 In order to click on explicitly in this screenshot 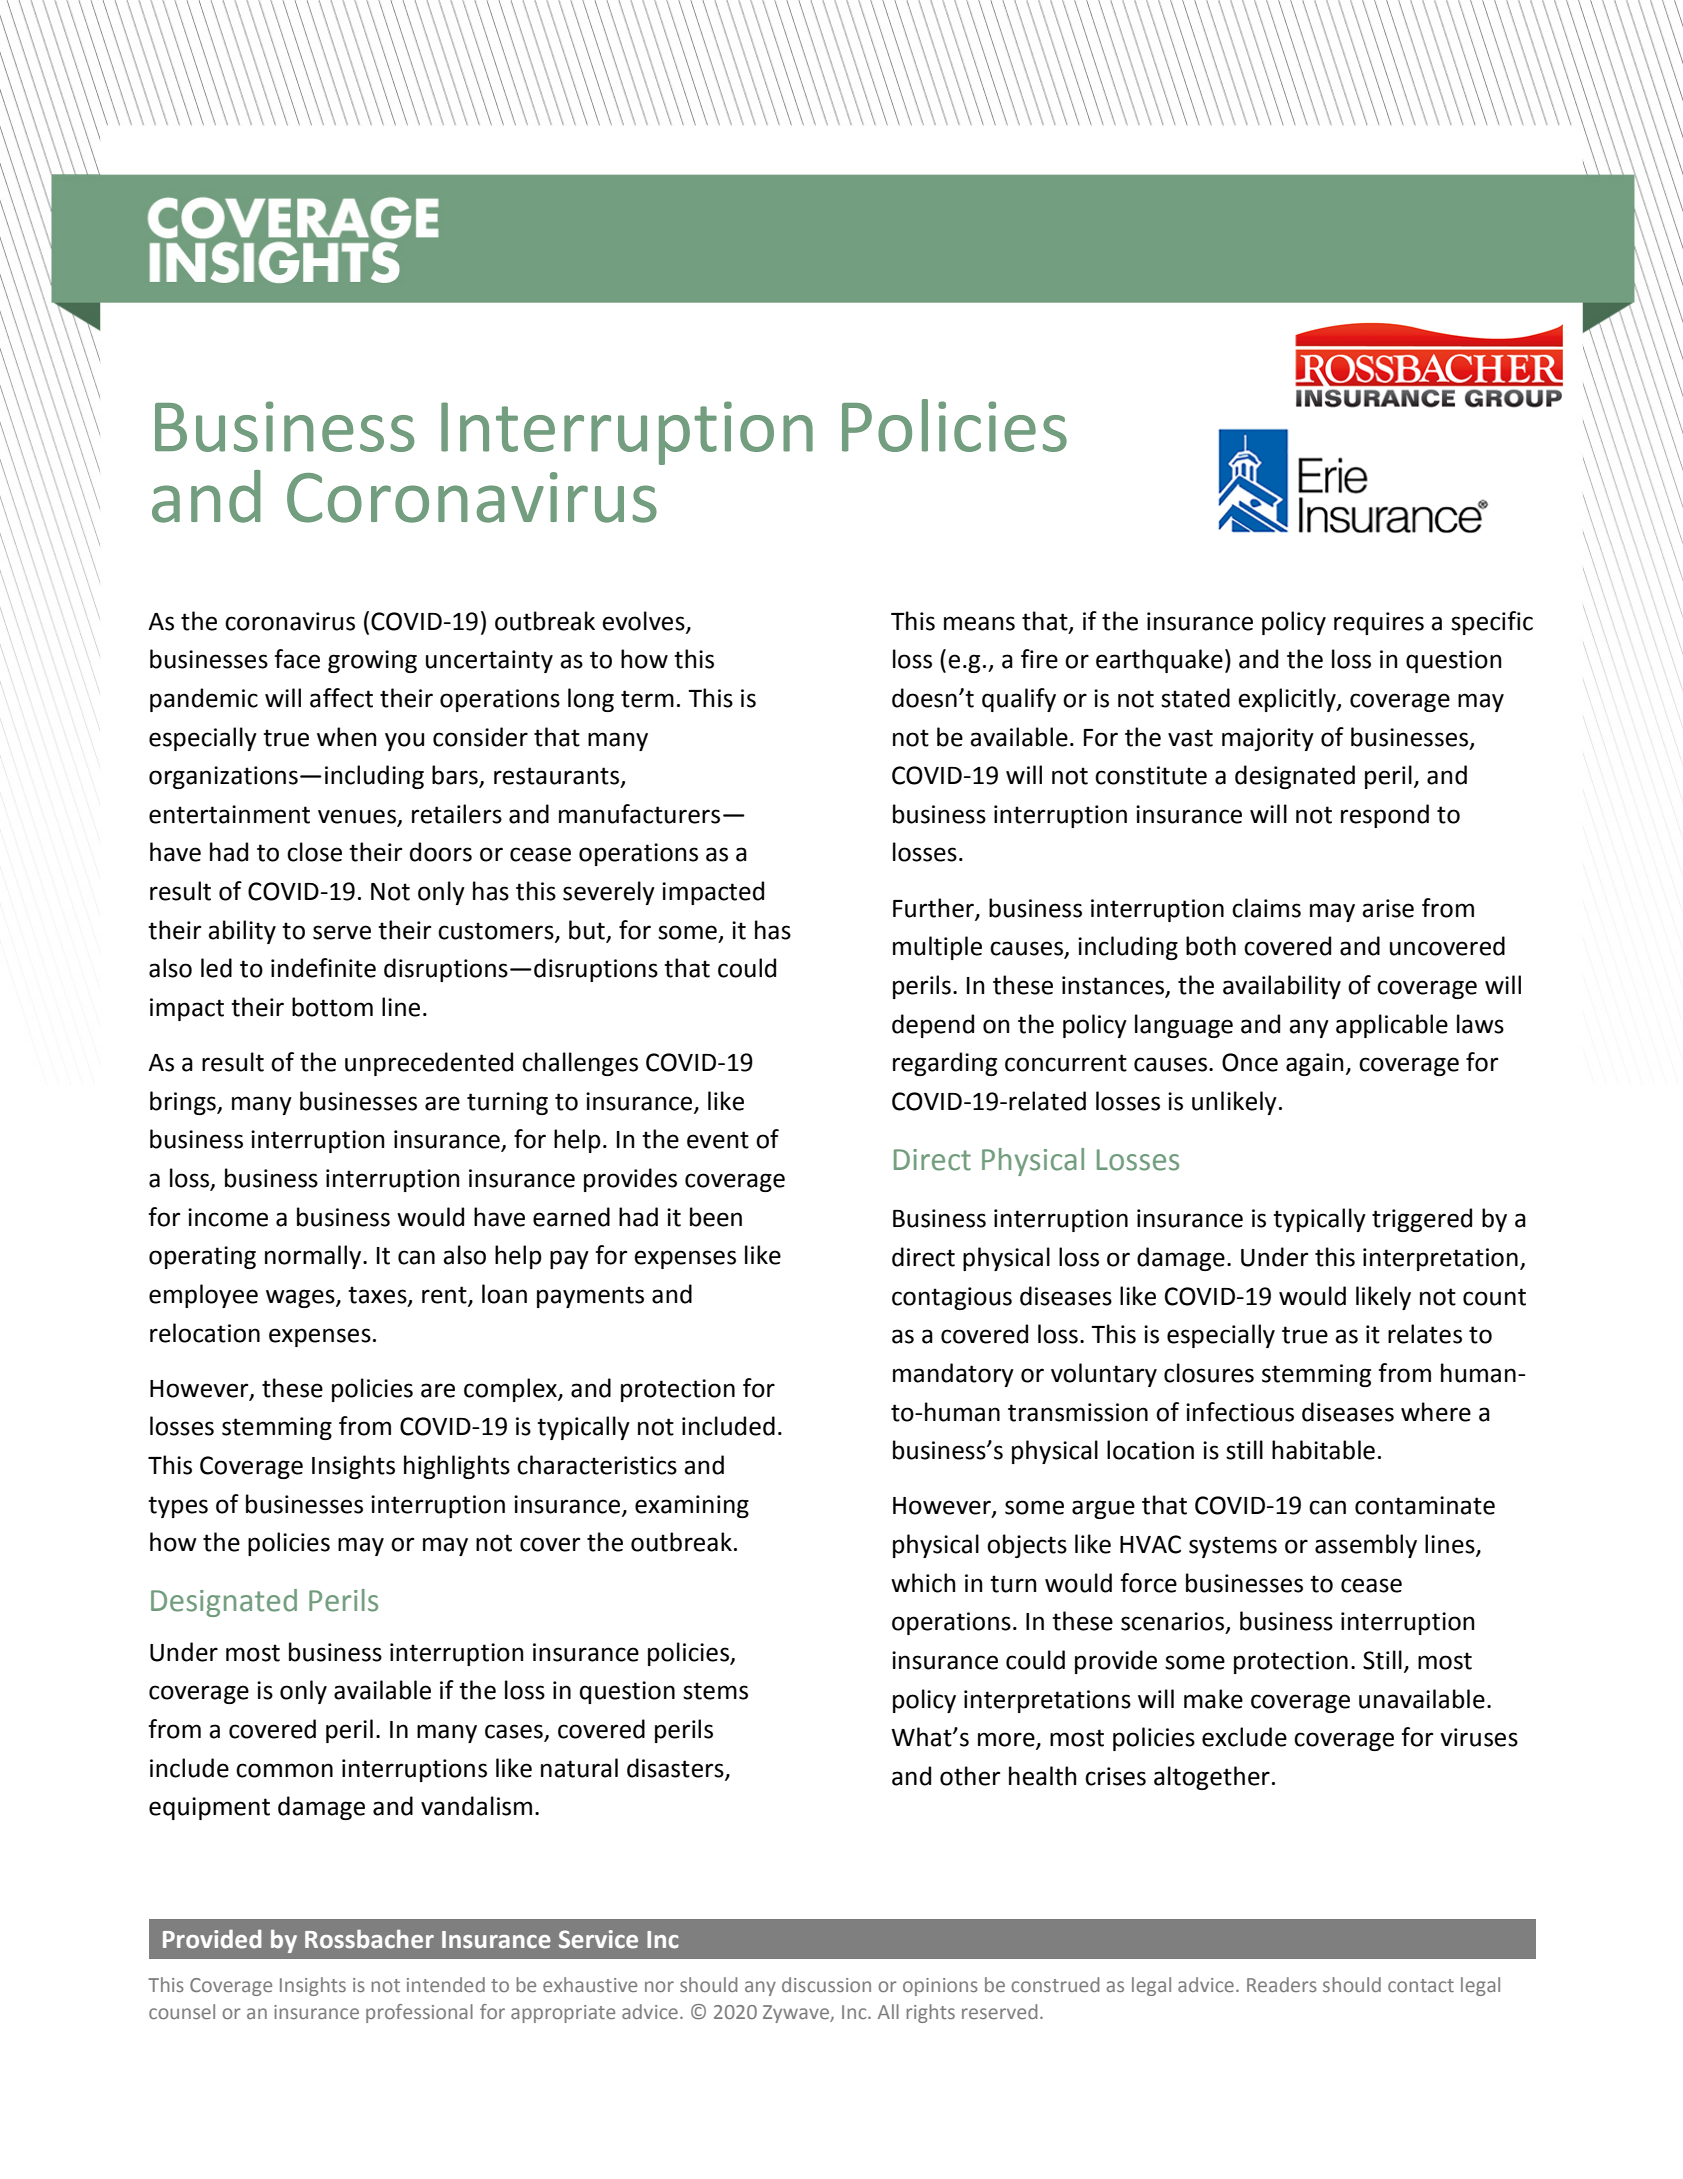, I will do `click(1288, 700)`.
